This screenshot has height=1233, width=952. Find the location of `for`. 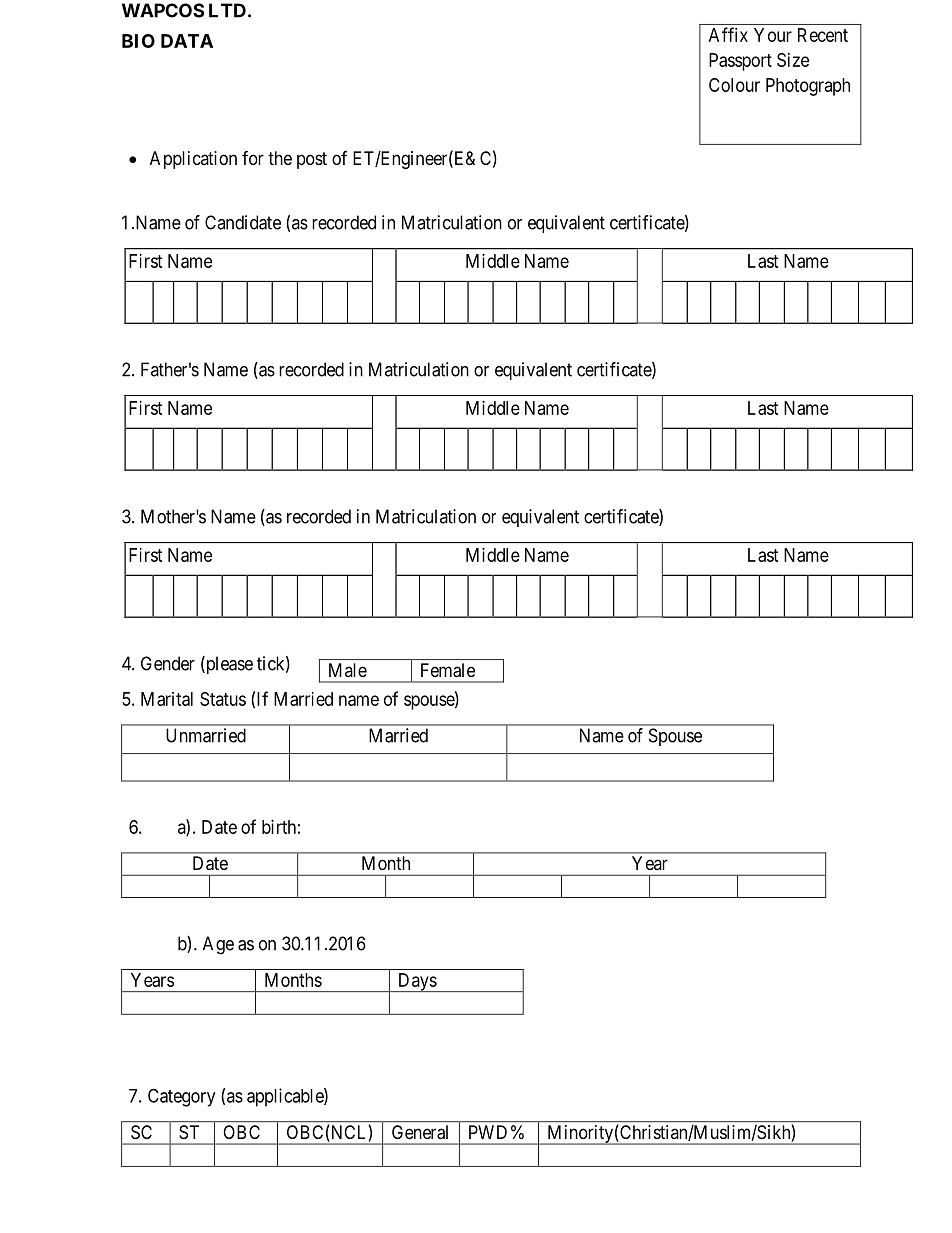

for is located at coordinates (253, 158).
